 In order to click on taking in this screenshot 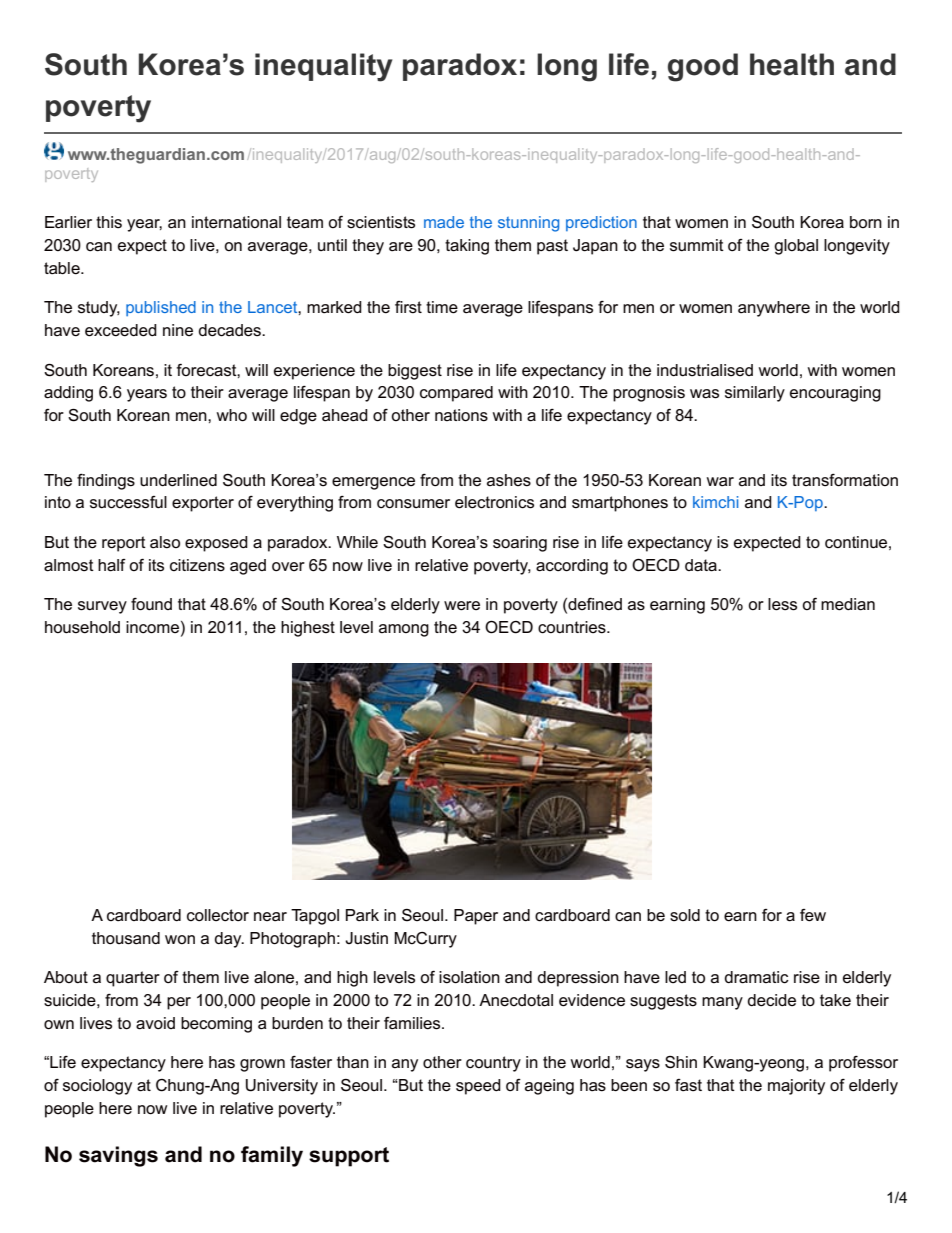, I will do `click(467, 247)`.
